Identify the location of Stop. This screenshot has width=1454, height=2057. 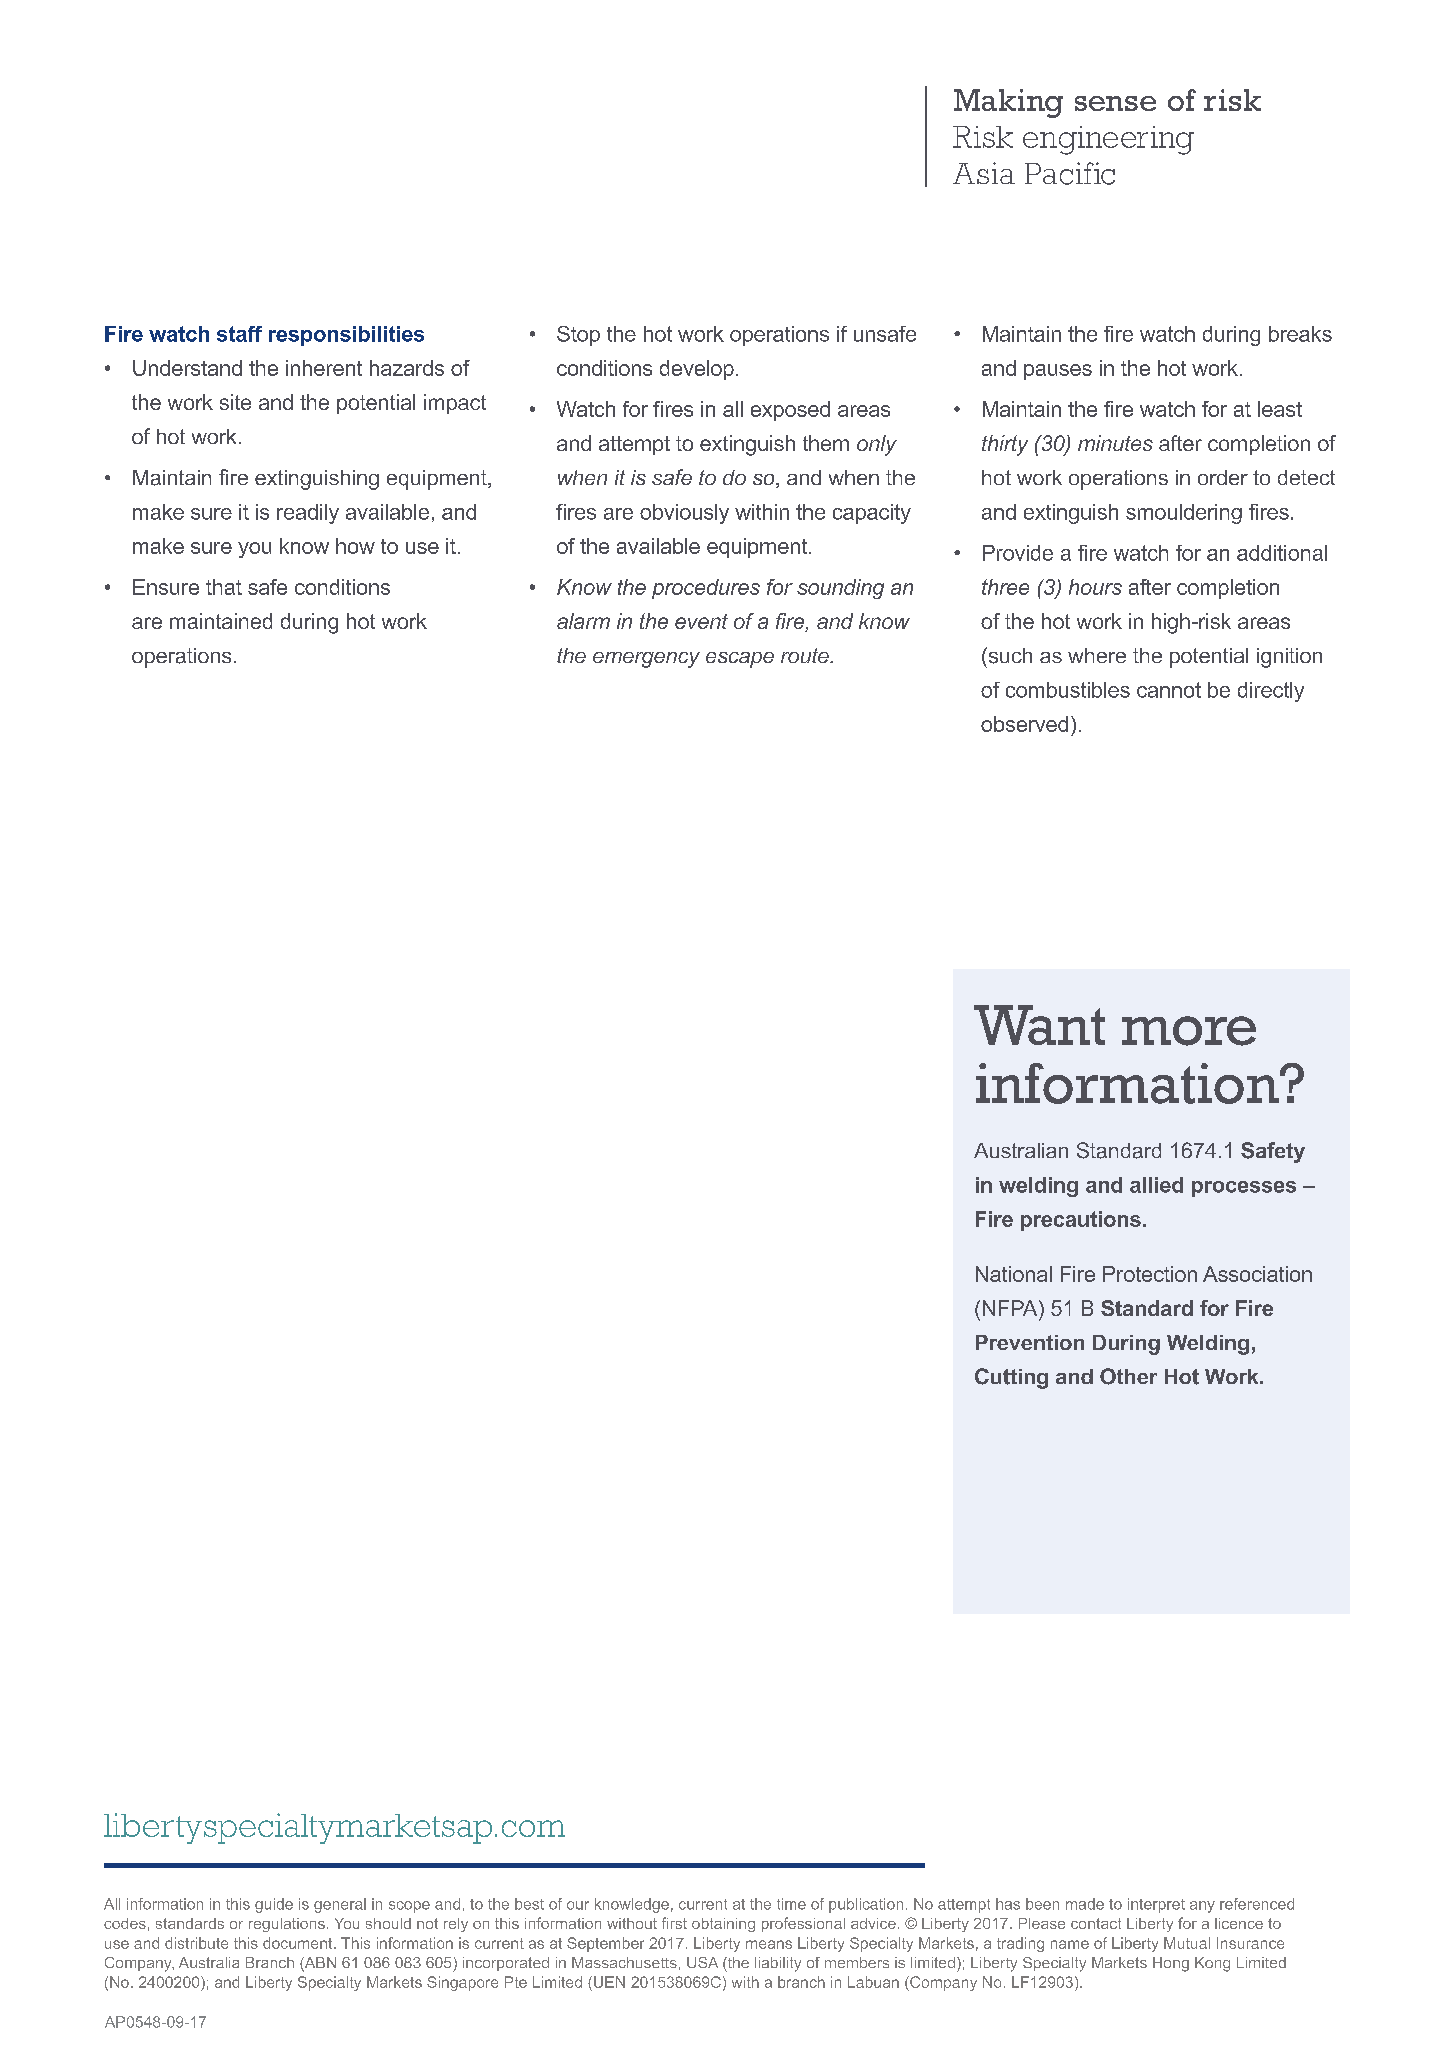
(578, 336).
